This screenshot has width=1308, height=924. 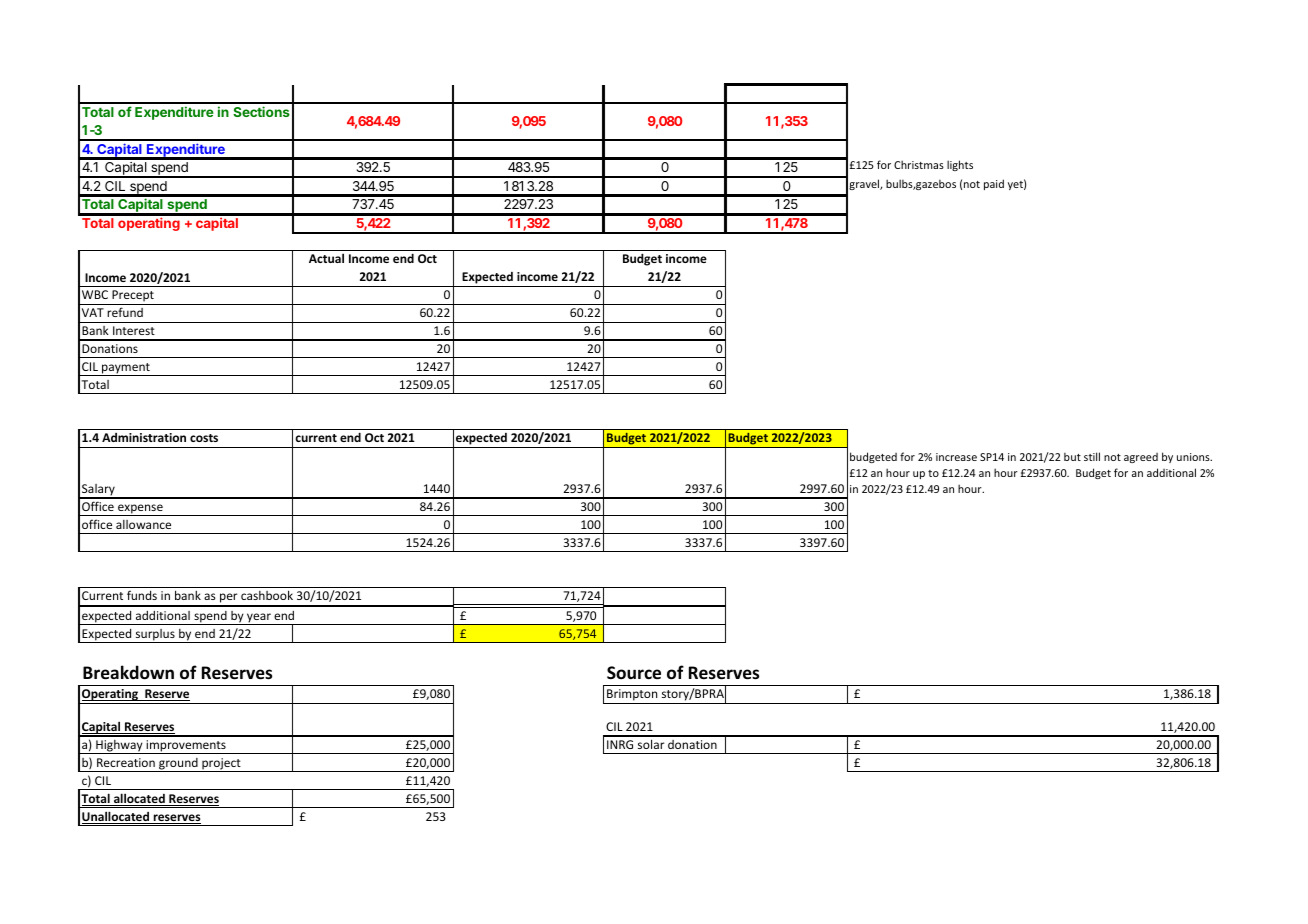 What do you see at coordinates (186, 747) in the screenshot?
I see `improvements` at bounding box center [186, 747].
